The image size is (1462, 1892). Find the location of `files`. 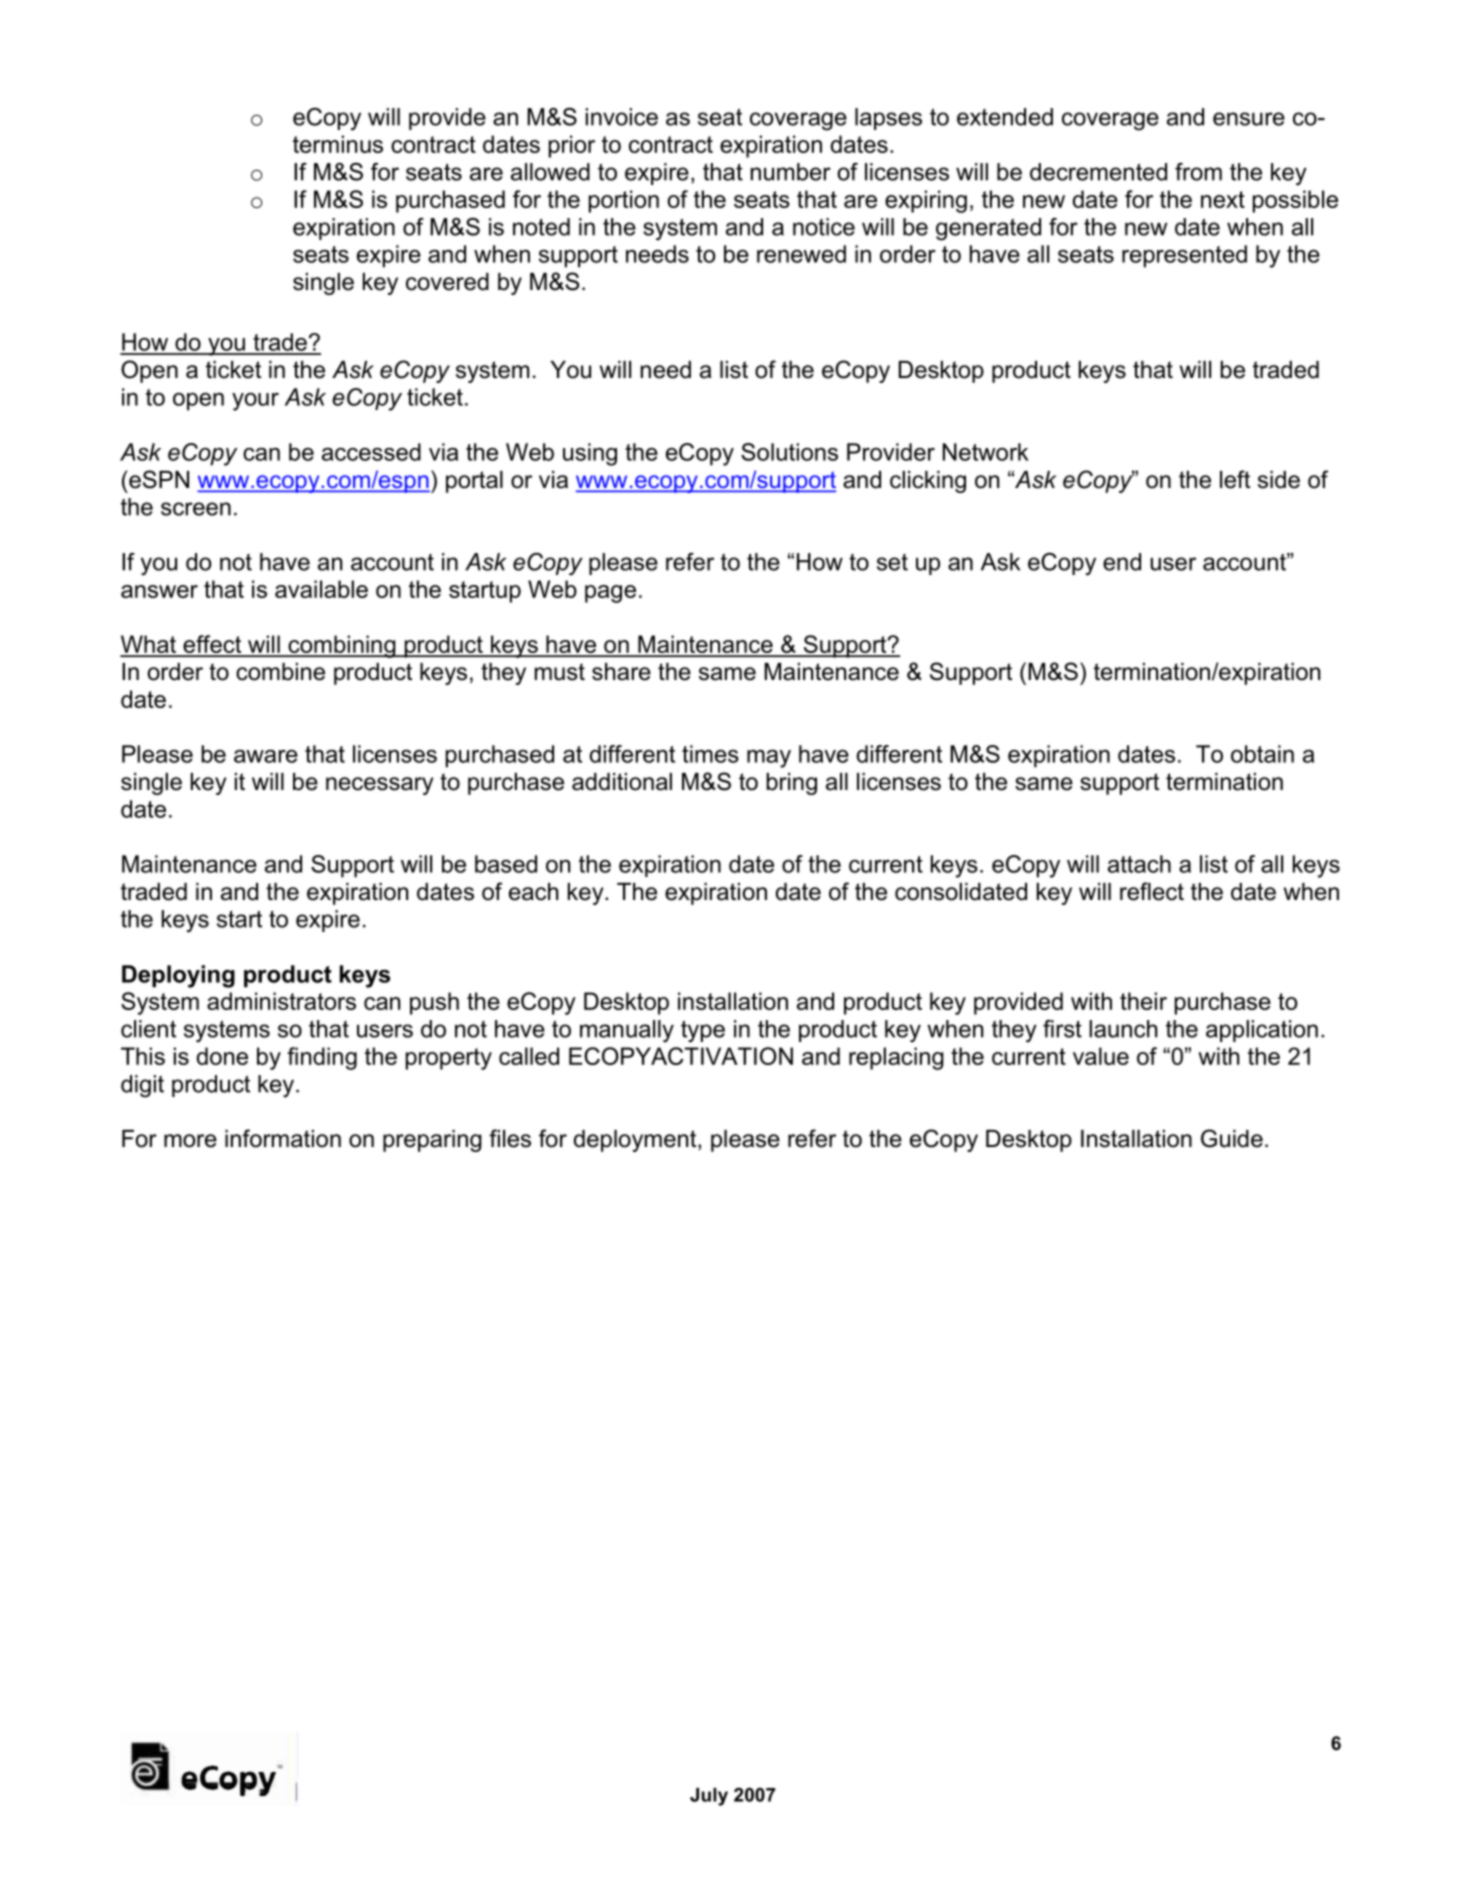

files is located at coordinates (510, 1138).
